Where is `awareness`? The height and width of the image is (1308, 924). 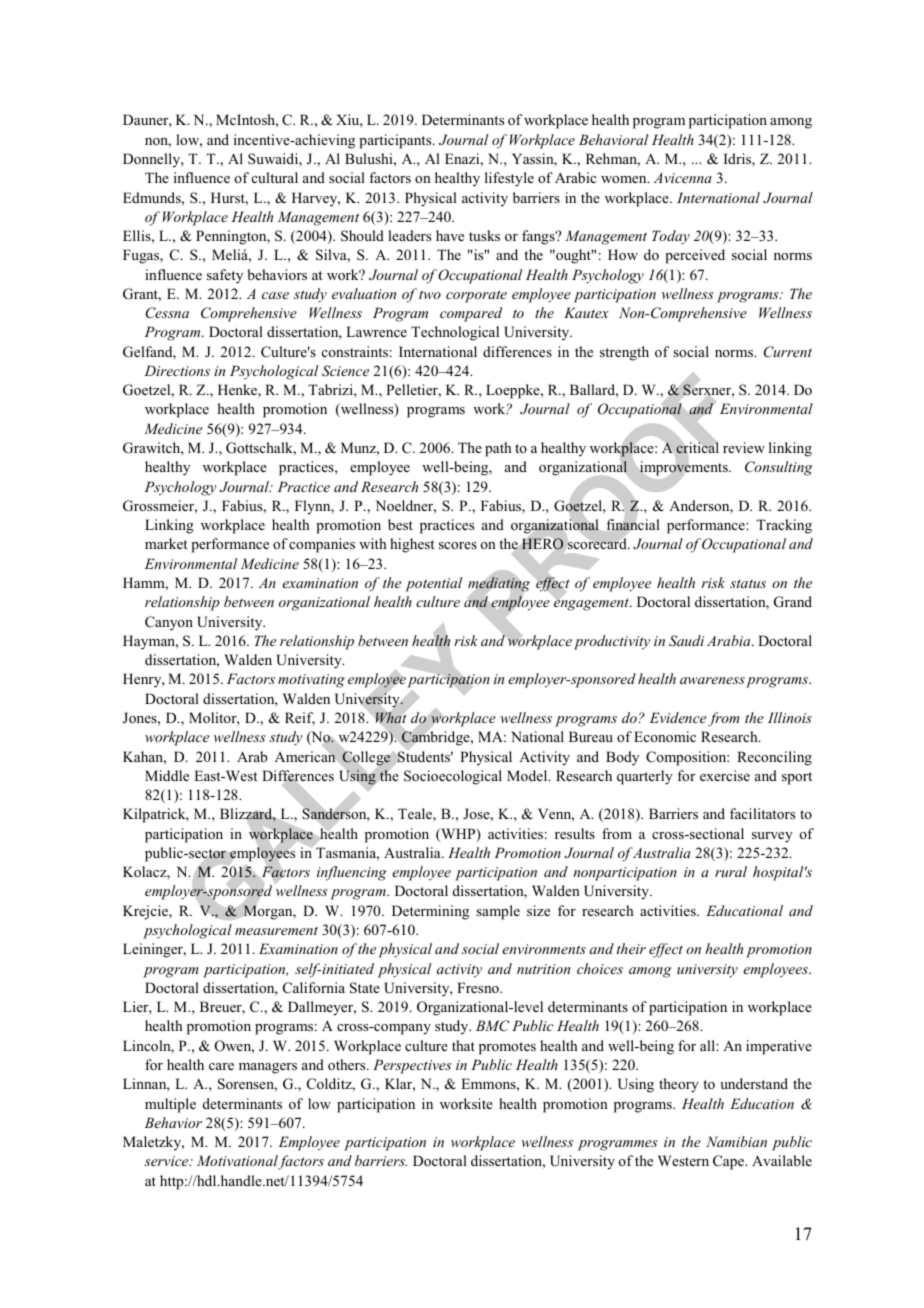 awareness is located at coordinates (712, 680).
